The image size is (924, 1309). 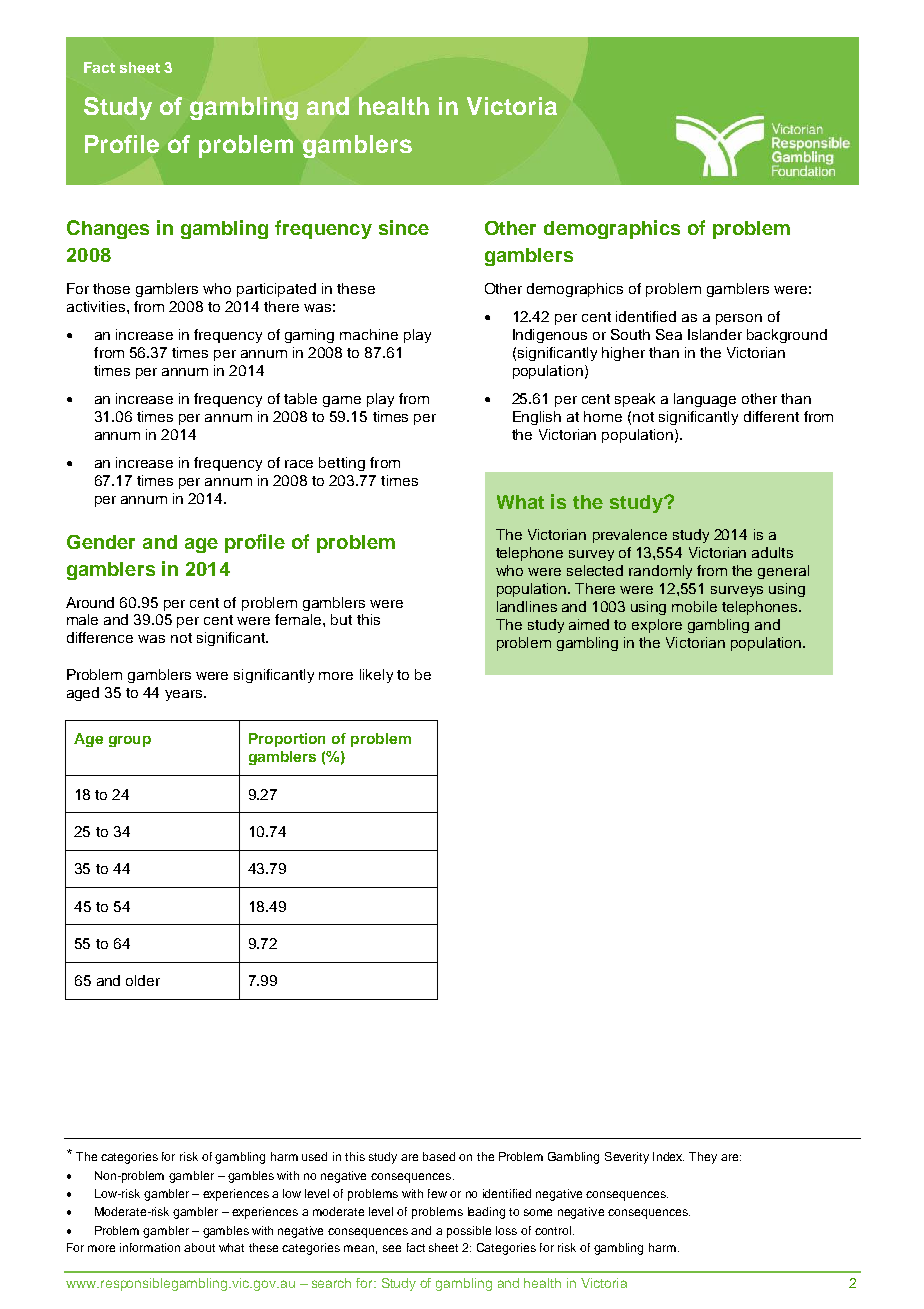 What do you see at coordinates (739, 319) in the page?
I see `person` at bounding box center [739, 319].
